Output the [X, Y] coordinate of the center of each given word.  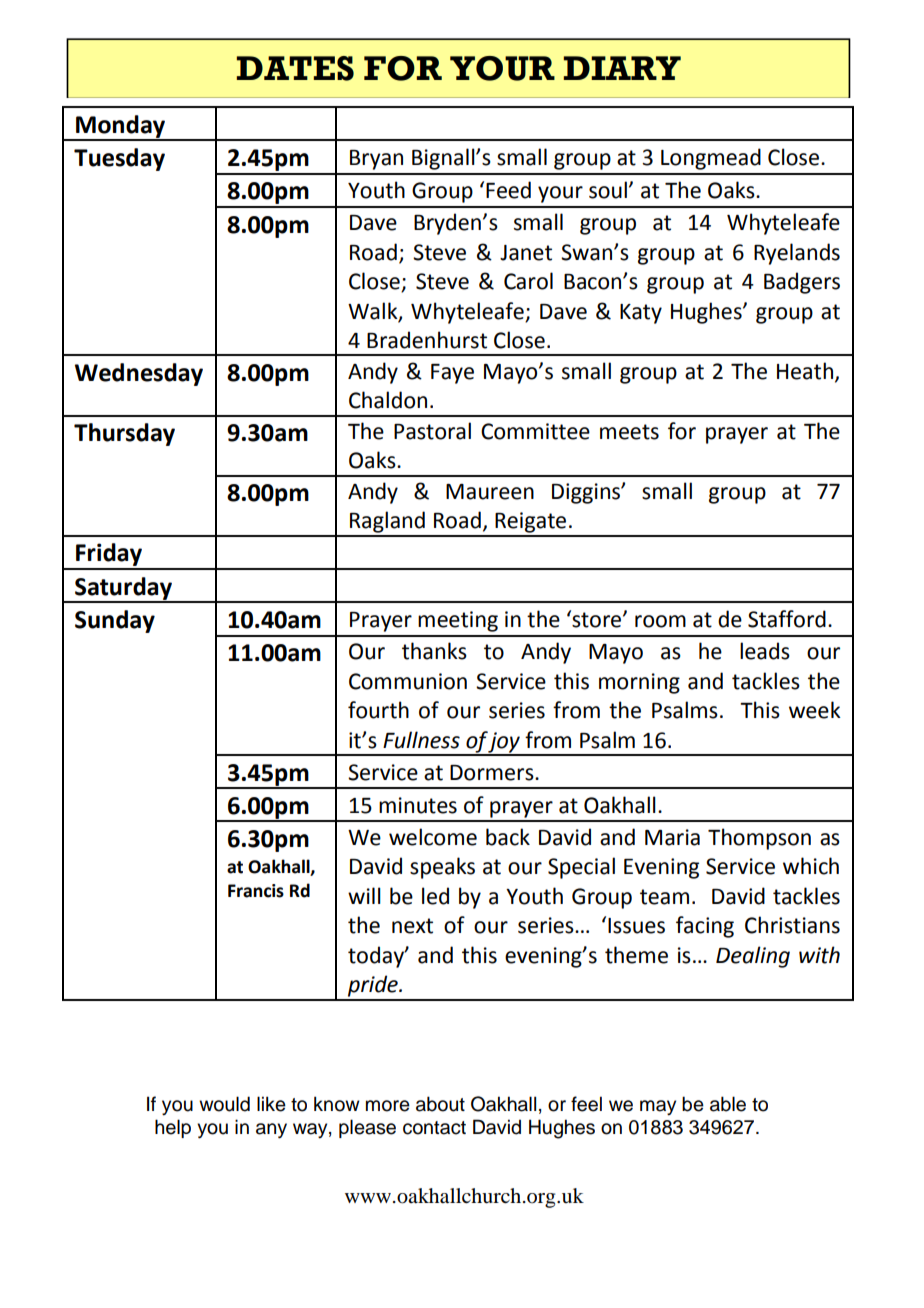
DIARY [622, 68]
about [440, 1104]
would [224, 1104]
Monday [121, 127]
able [728, 1104]
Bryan [376, 160]
